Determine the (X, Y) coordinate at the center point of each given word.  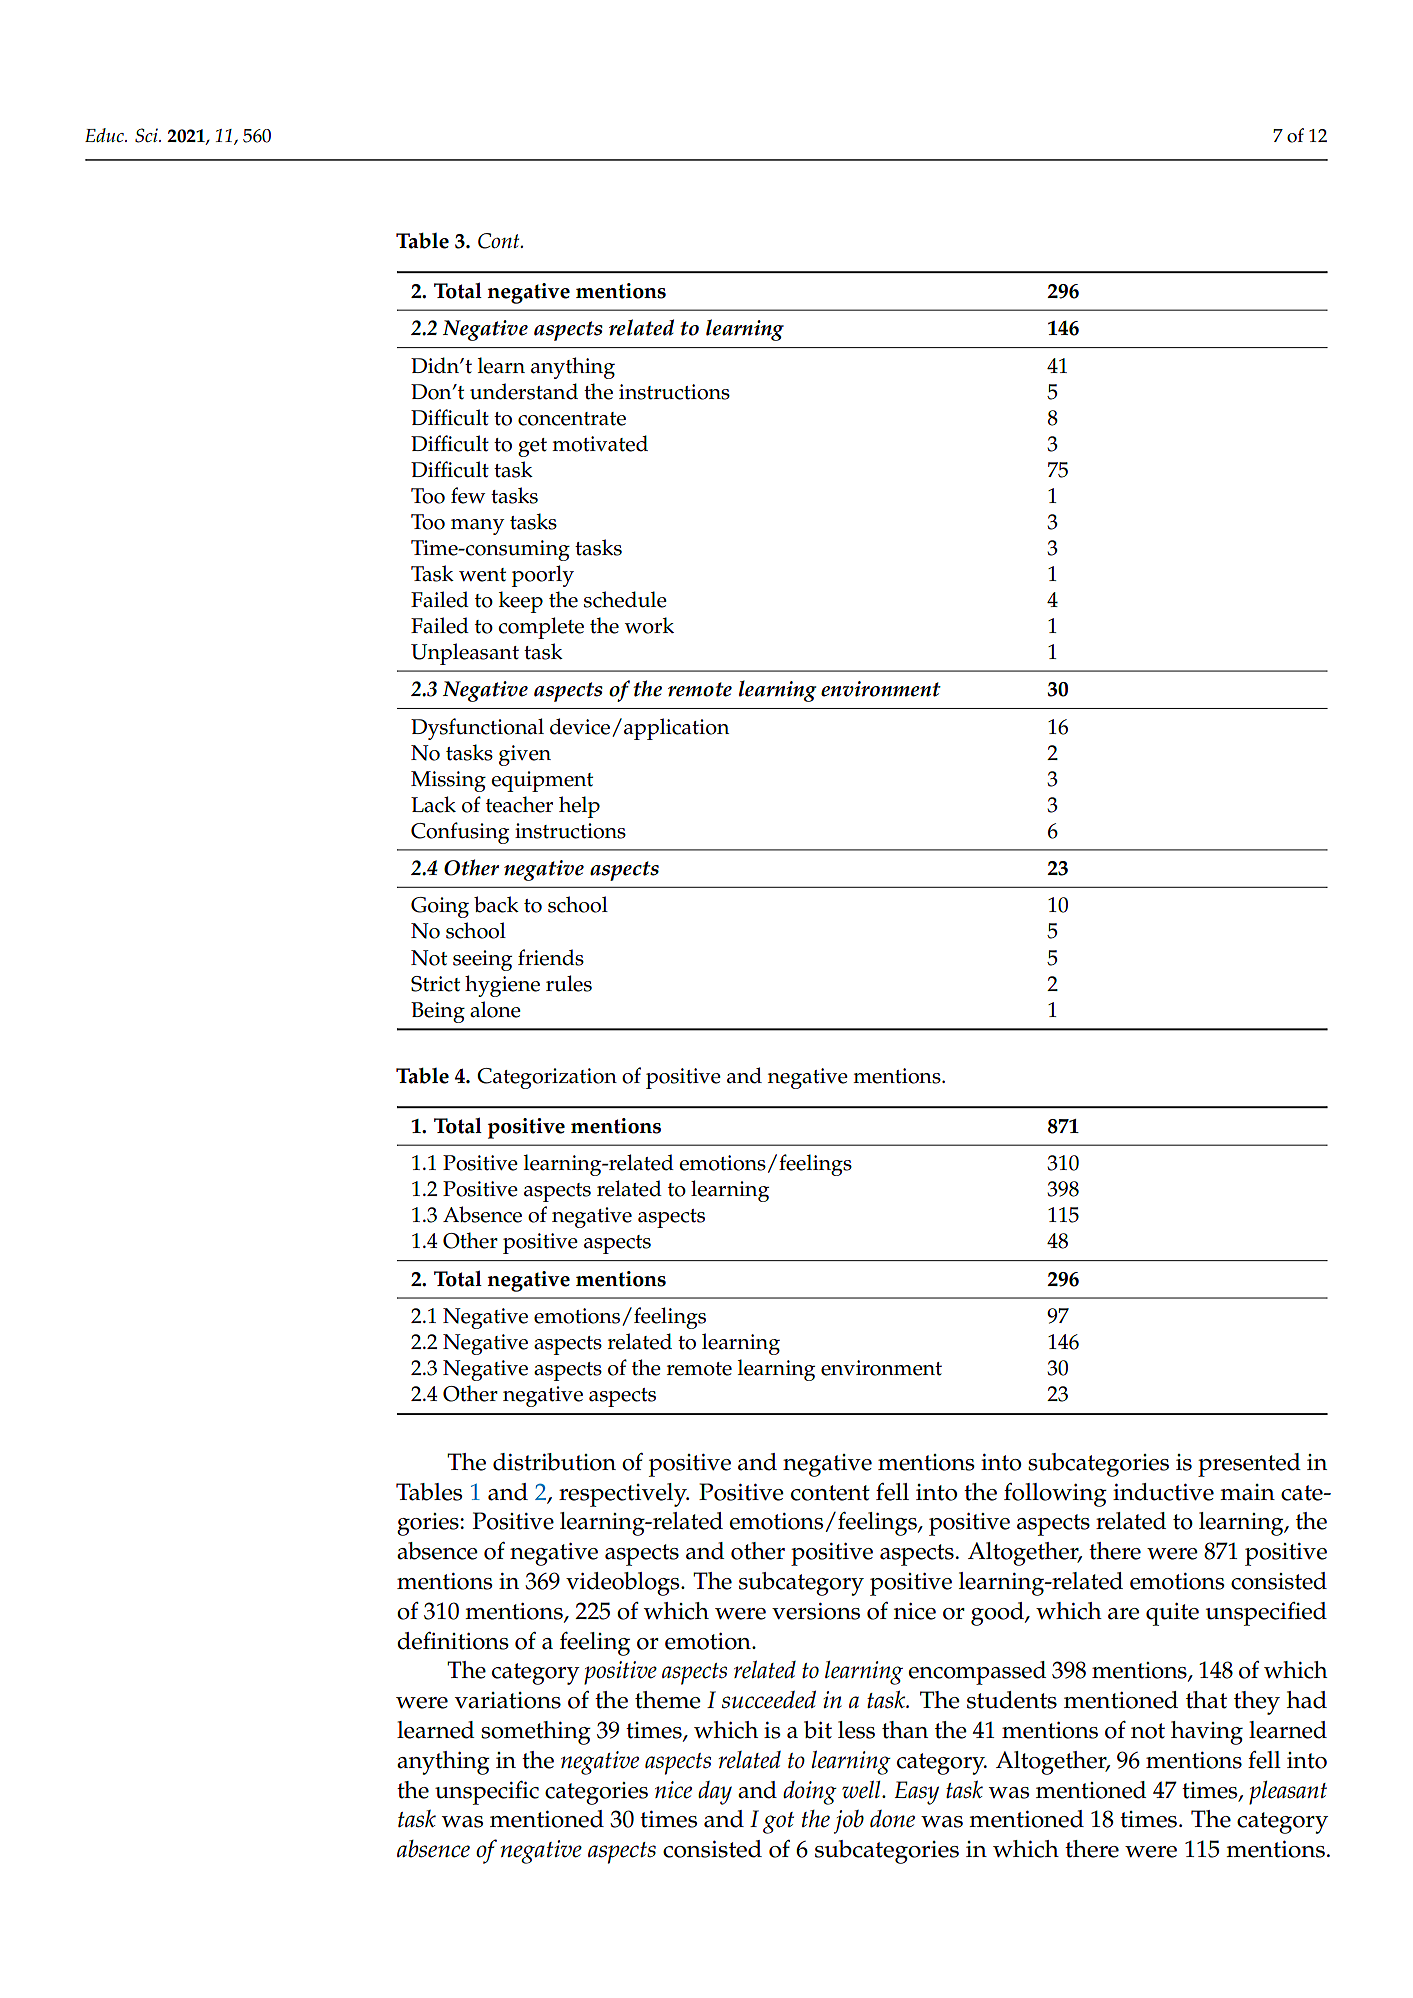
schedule (625, 599)
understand (524, 391)
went (482, 575)
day (715, 1793)
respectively (624, 1495)
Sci (147, 135)
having (1207, 1733)
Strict (435, 984)
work (649, 625)
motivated (600, 443)
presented (1249, 1465)
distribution (554, 1462)
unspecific (487, 1793)
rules (569, 983)
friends (551, 957)
